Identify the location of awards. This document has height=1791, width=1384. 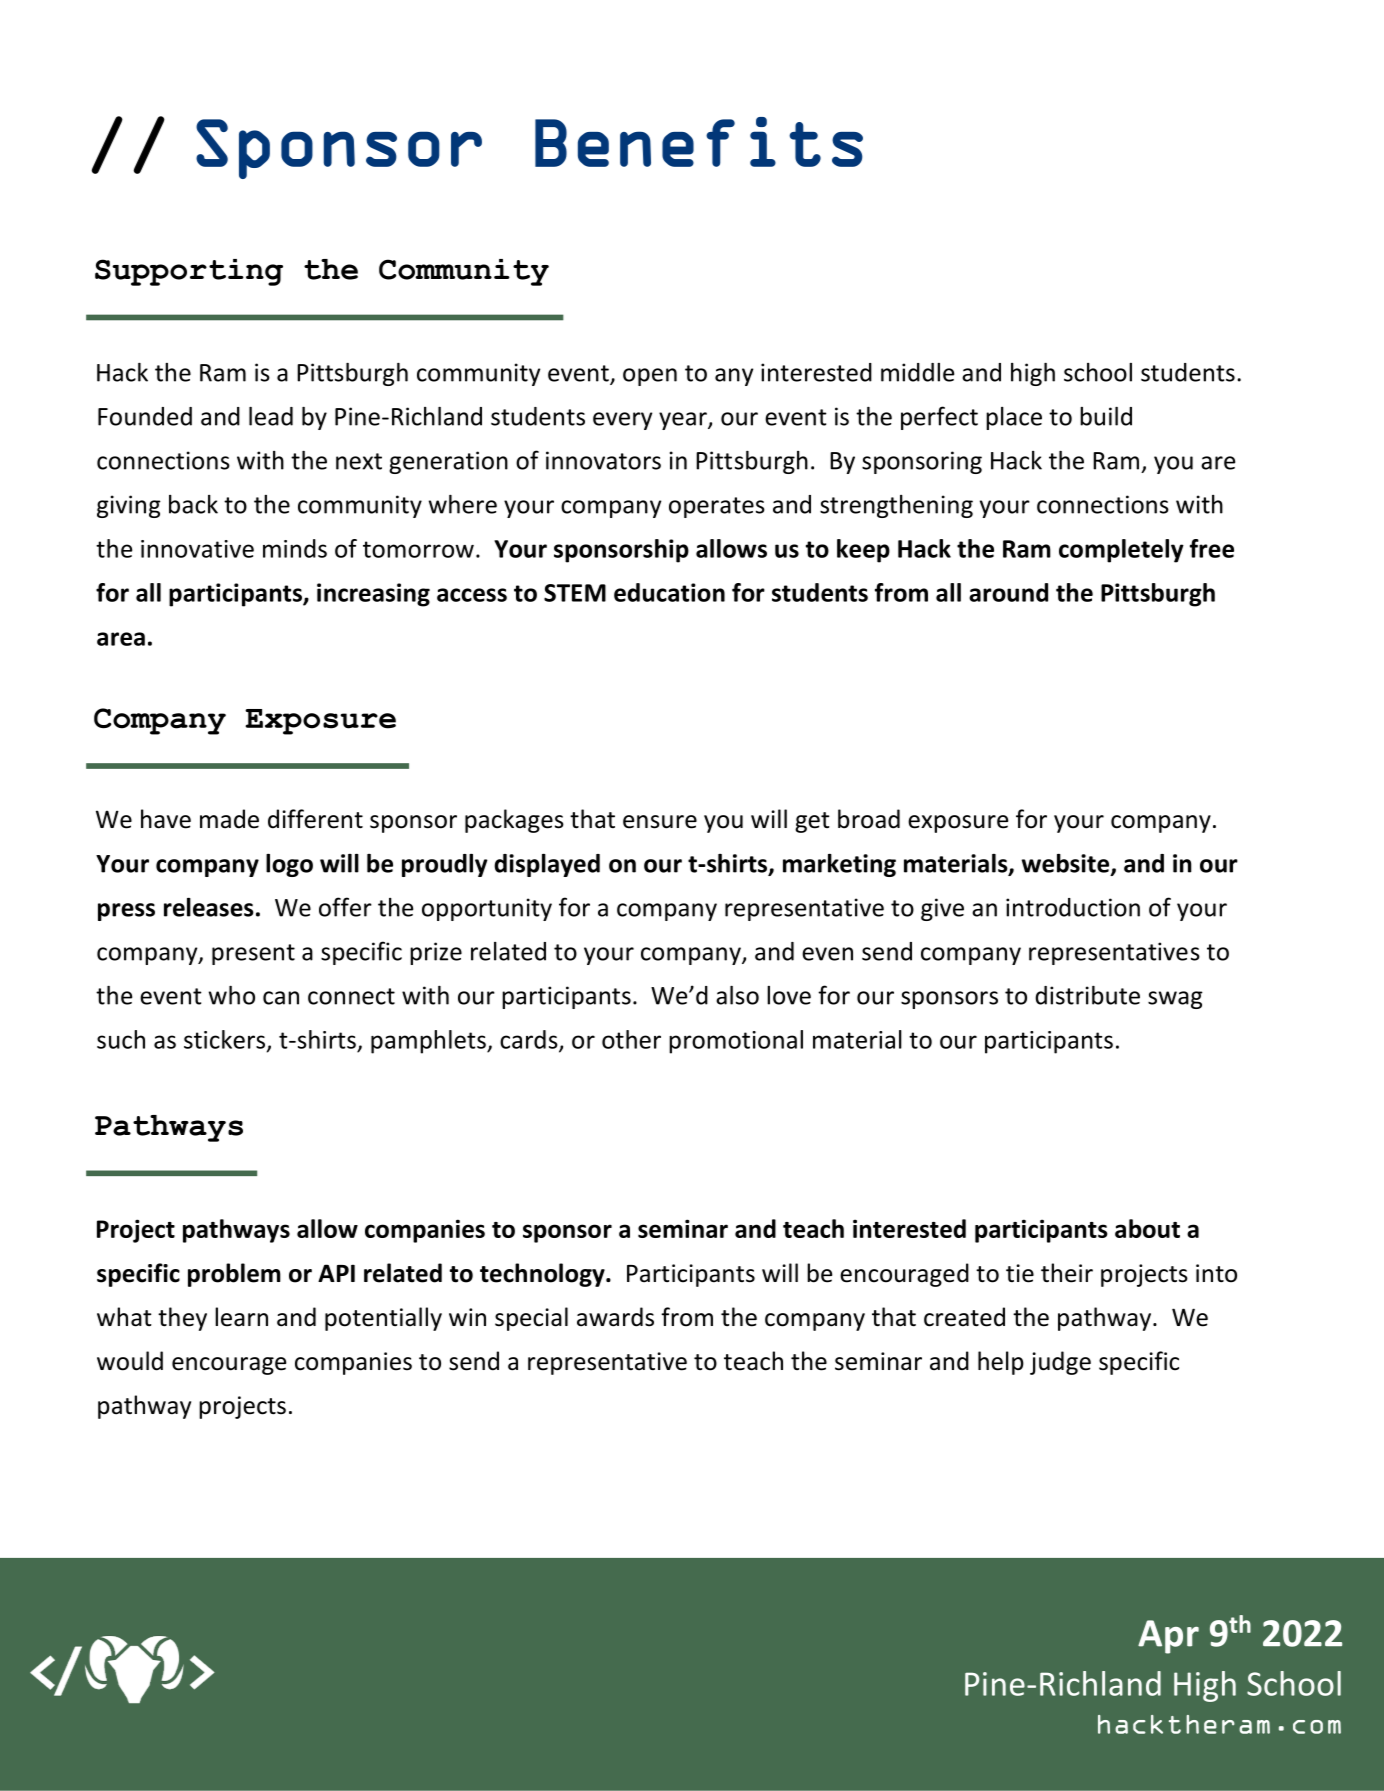
(615, 1317).
